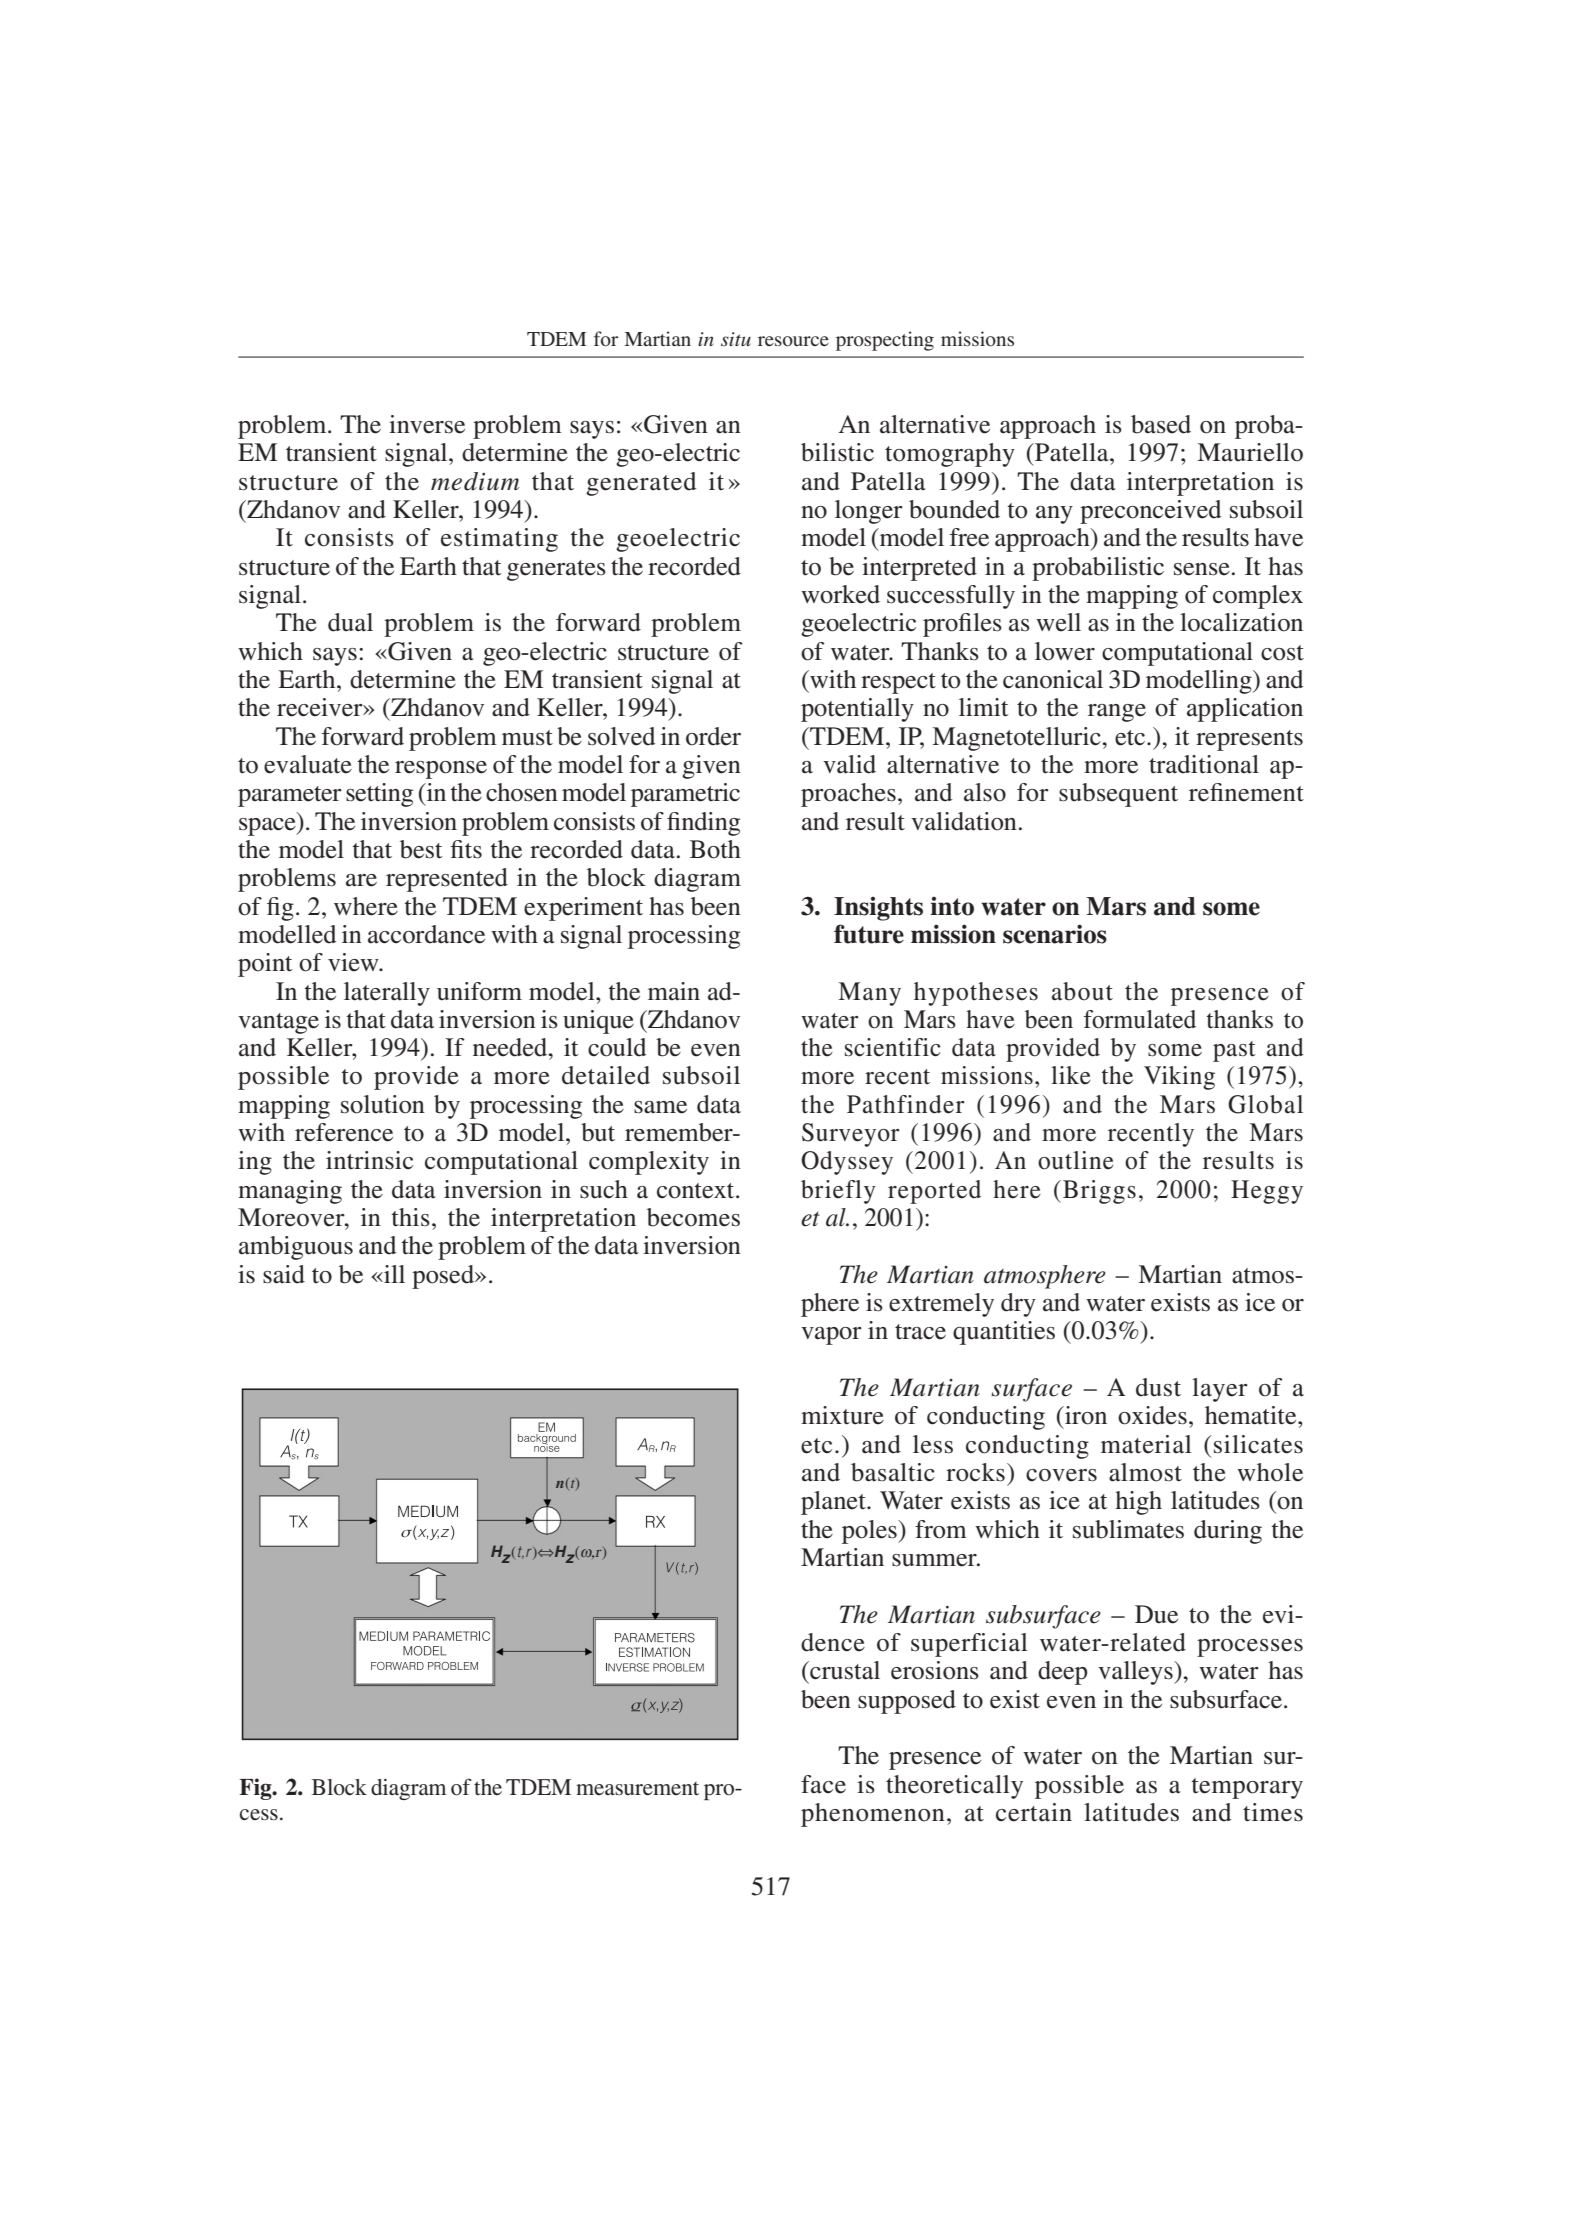 The image size is (1575, 2229). Describe the element at coordinates (851, 1135) in the screenshot. I see `Surveyor` at that location.
